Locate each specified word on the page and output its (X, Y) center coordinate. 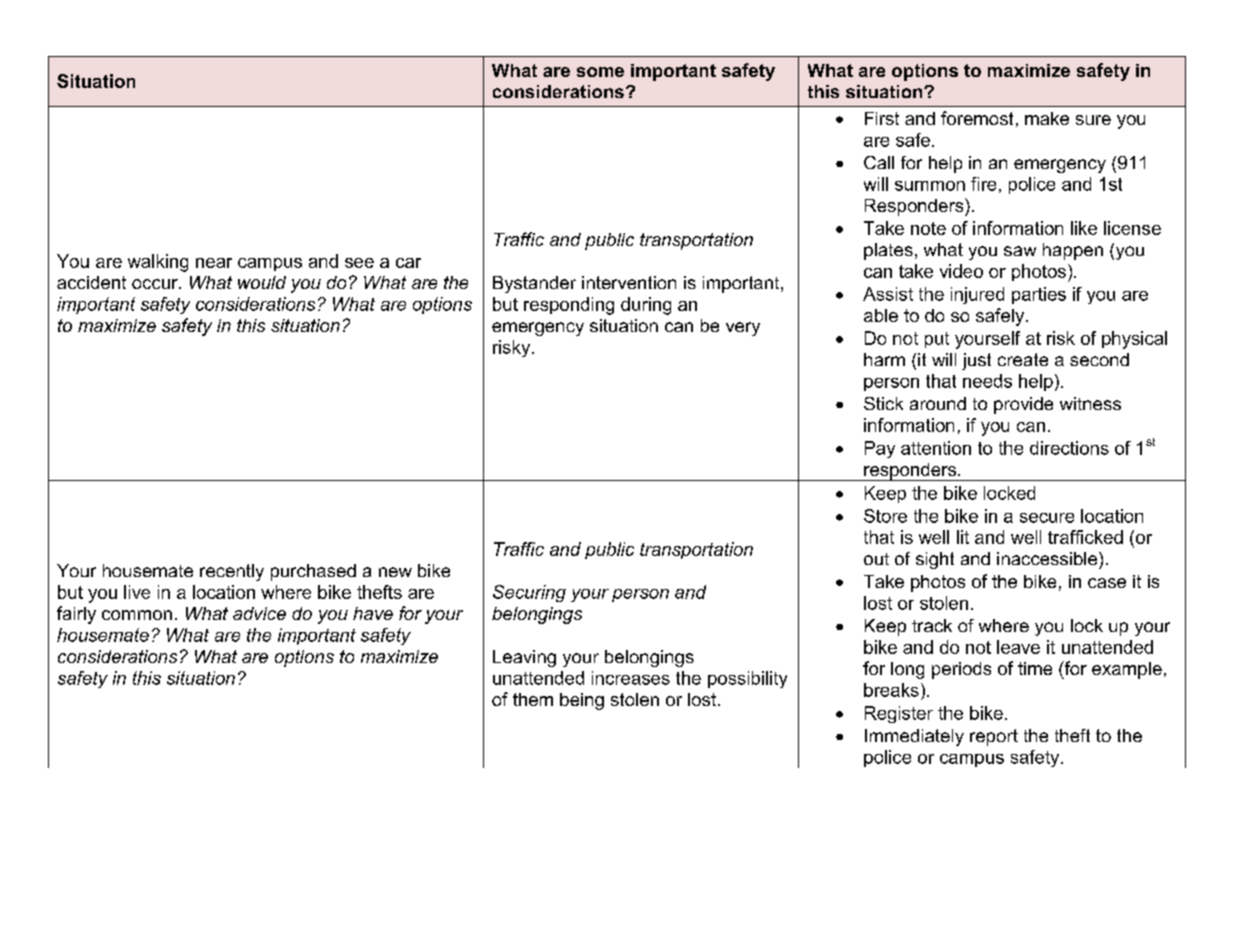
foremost (977, 118)
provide (1023, 405)
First (882, 118)
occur (156, 284)
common (137, 615)
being (582, 701)
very (743, 329)
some (600, 72)
